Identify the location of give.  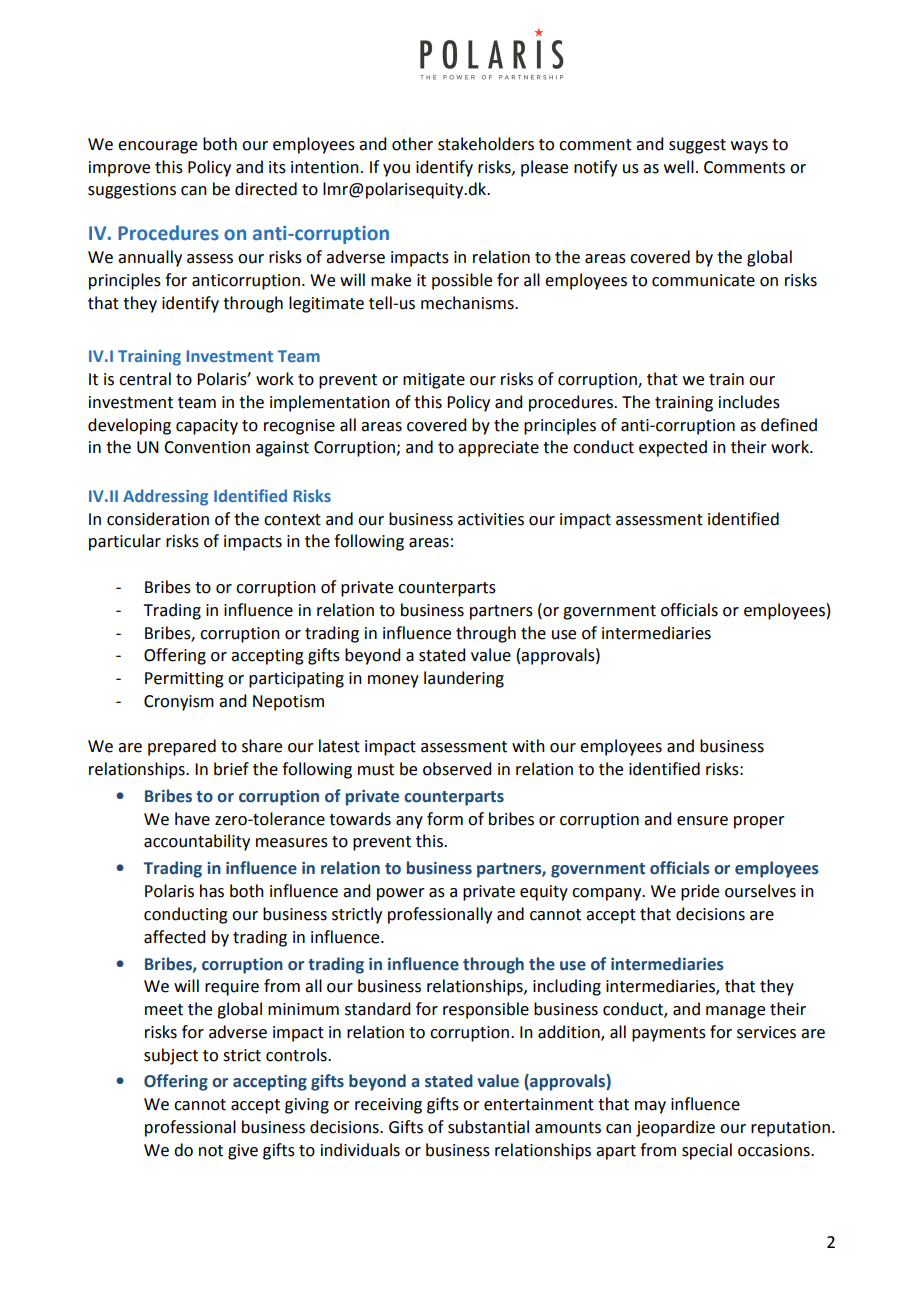
(243, 1152).
